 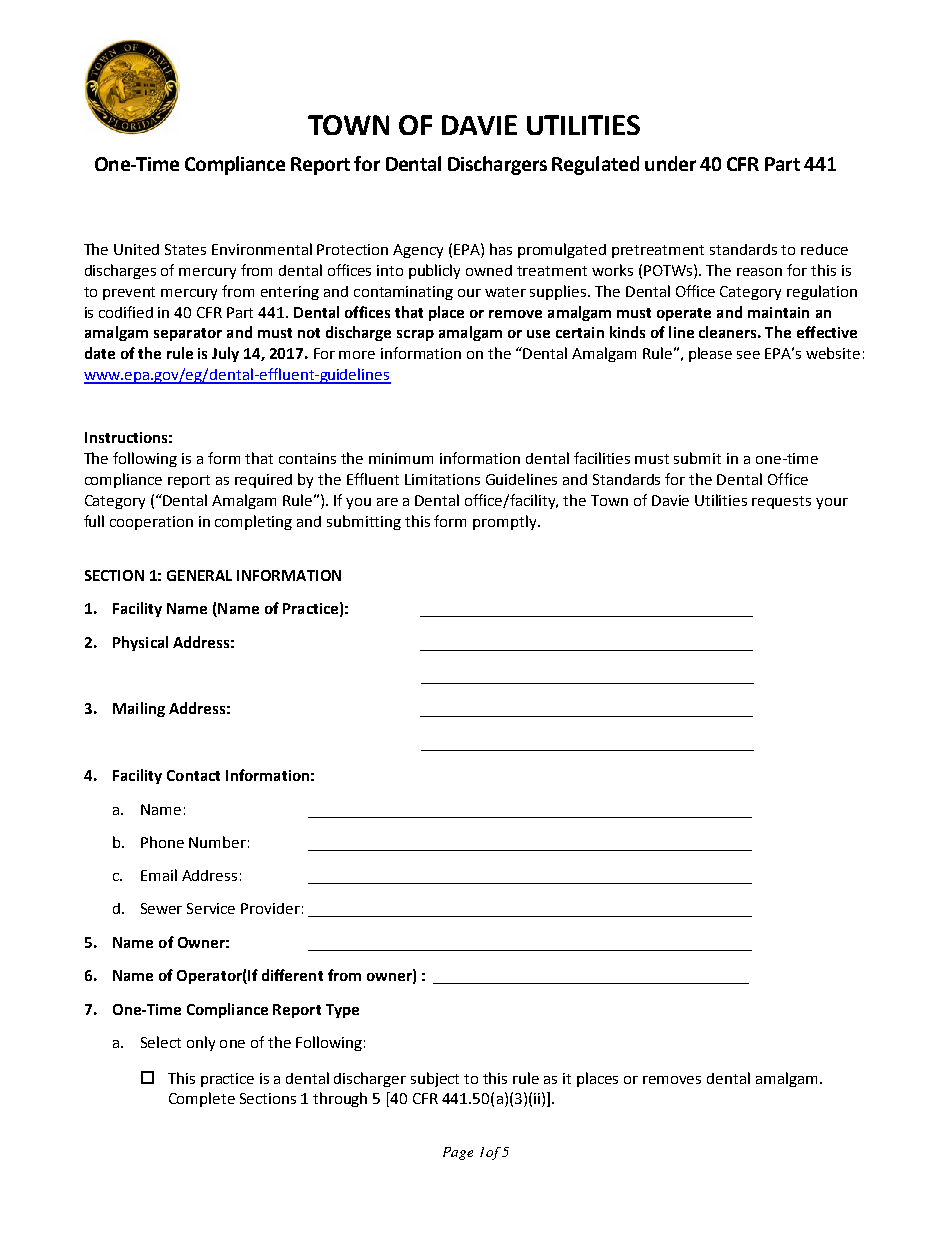 What do you see at coordinates (202, 1099) in the image?
I see `Complete` at bounding box center [202, 1099].
